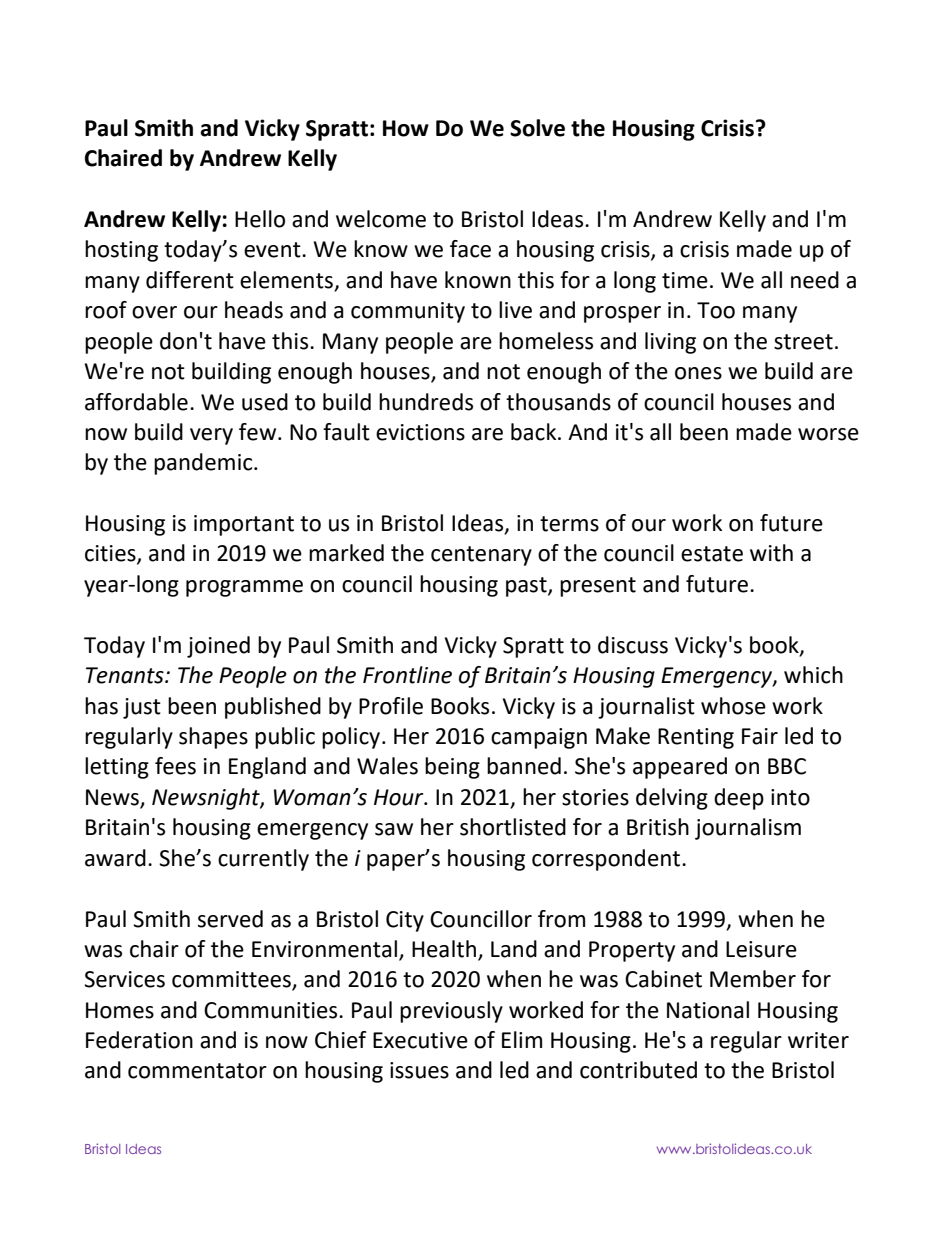  I want to click on How, so click(406, 128).
